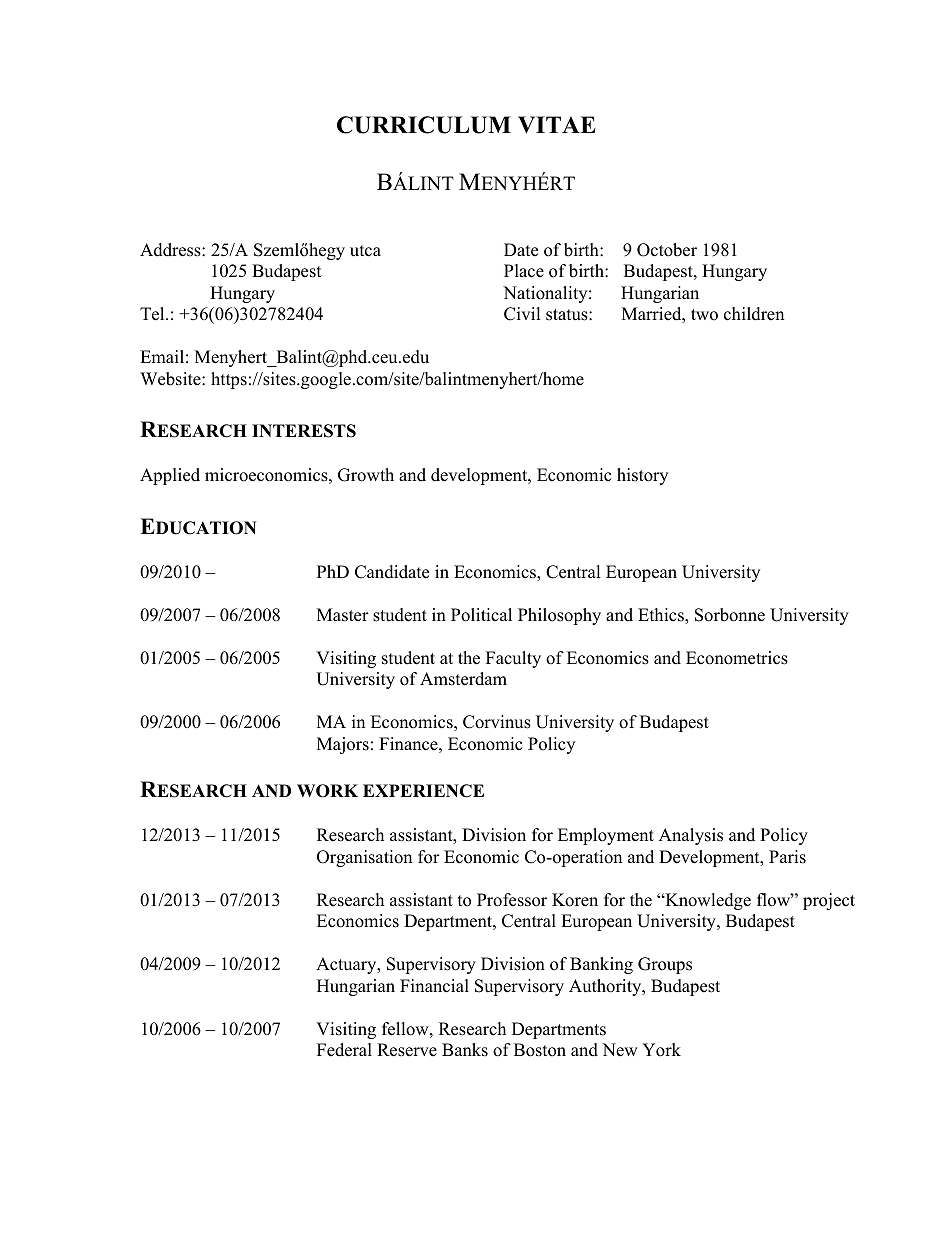 Image resolution: width=952 pixels, height=1233 pixels. What do you see at coordinates (343, 615) in the screenshot?
I see `Master` at bounding box center [343, 615].
